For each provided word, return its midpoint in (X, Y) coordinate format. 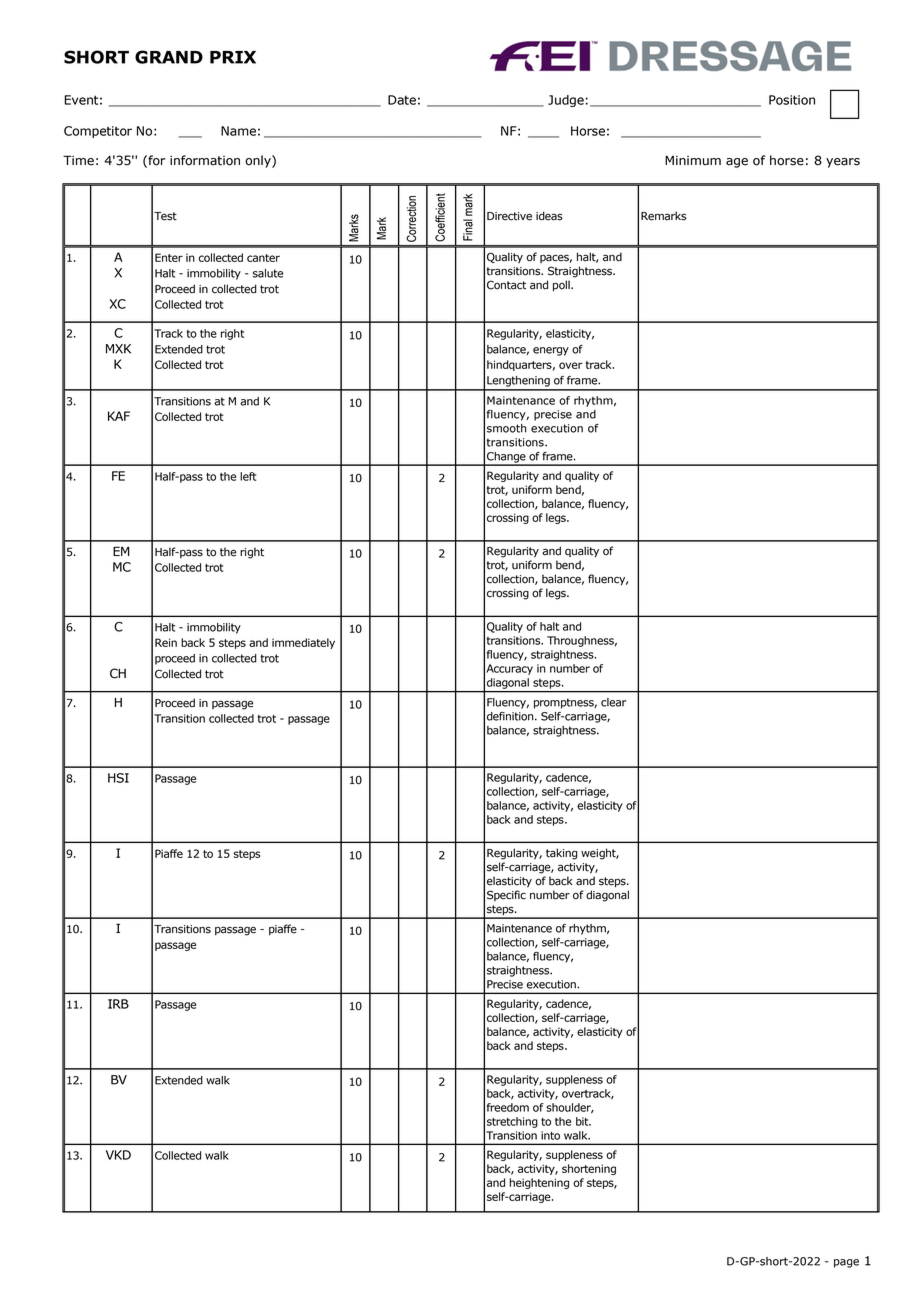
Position (792, 100)
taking (562, 854)
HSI (118, 778)
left (248, 476)
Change (506, 458)
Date (402, 100)
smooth (507, 428)
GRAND (169, 57)
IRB (118, 1004)
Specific (506, 895)
